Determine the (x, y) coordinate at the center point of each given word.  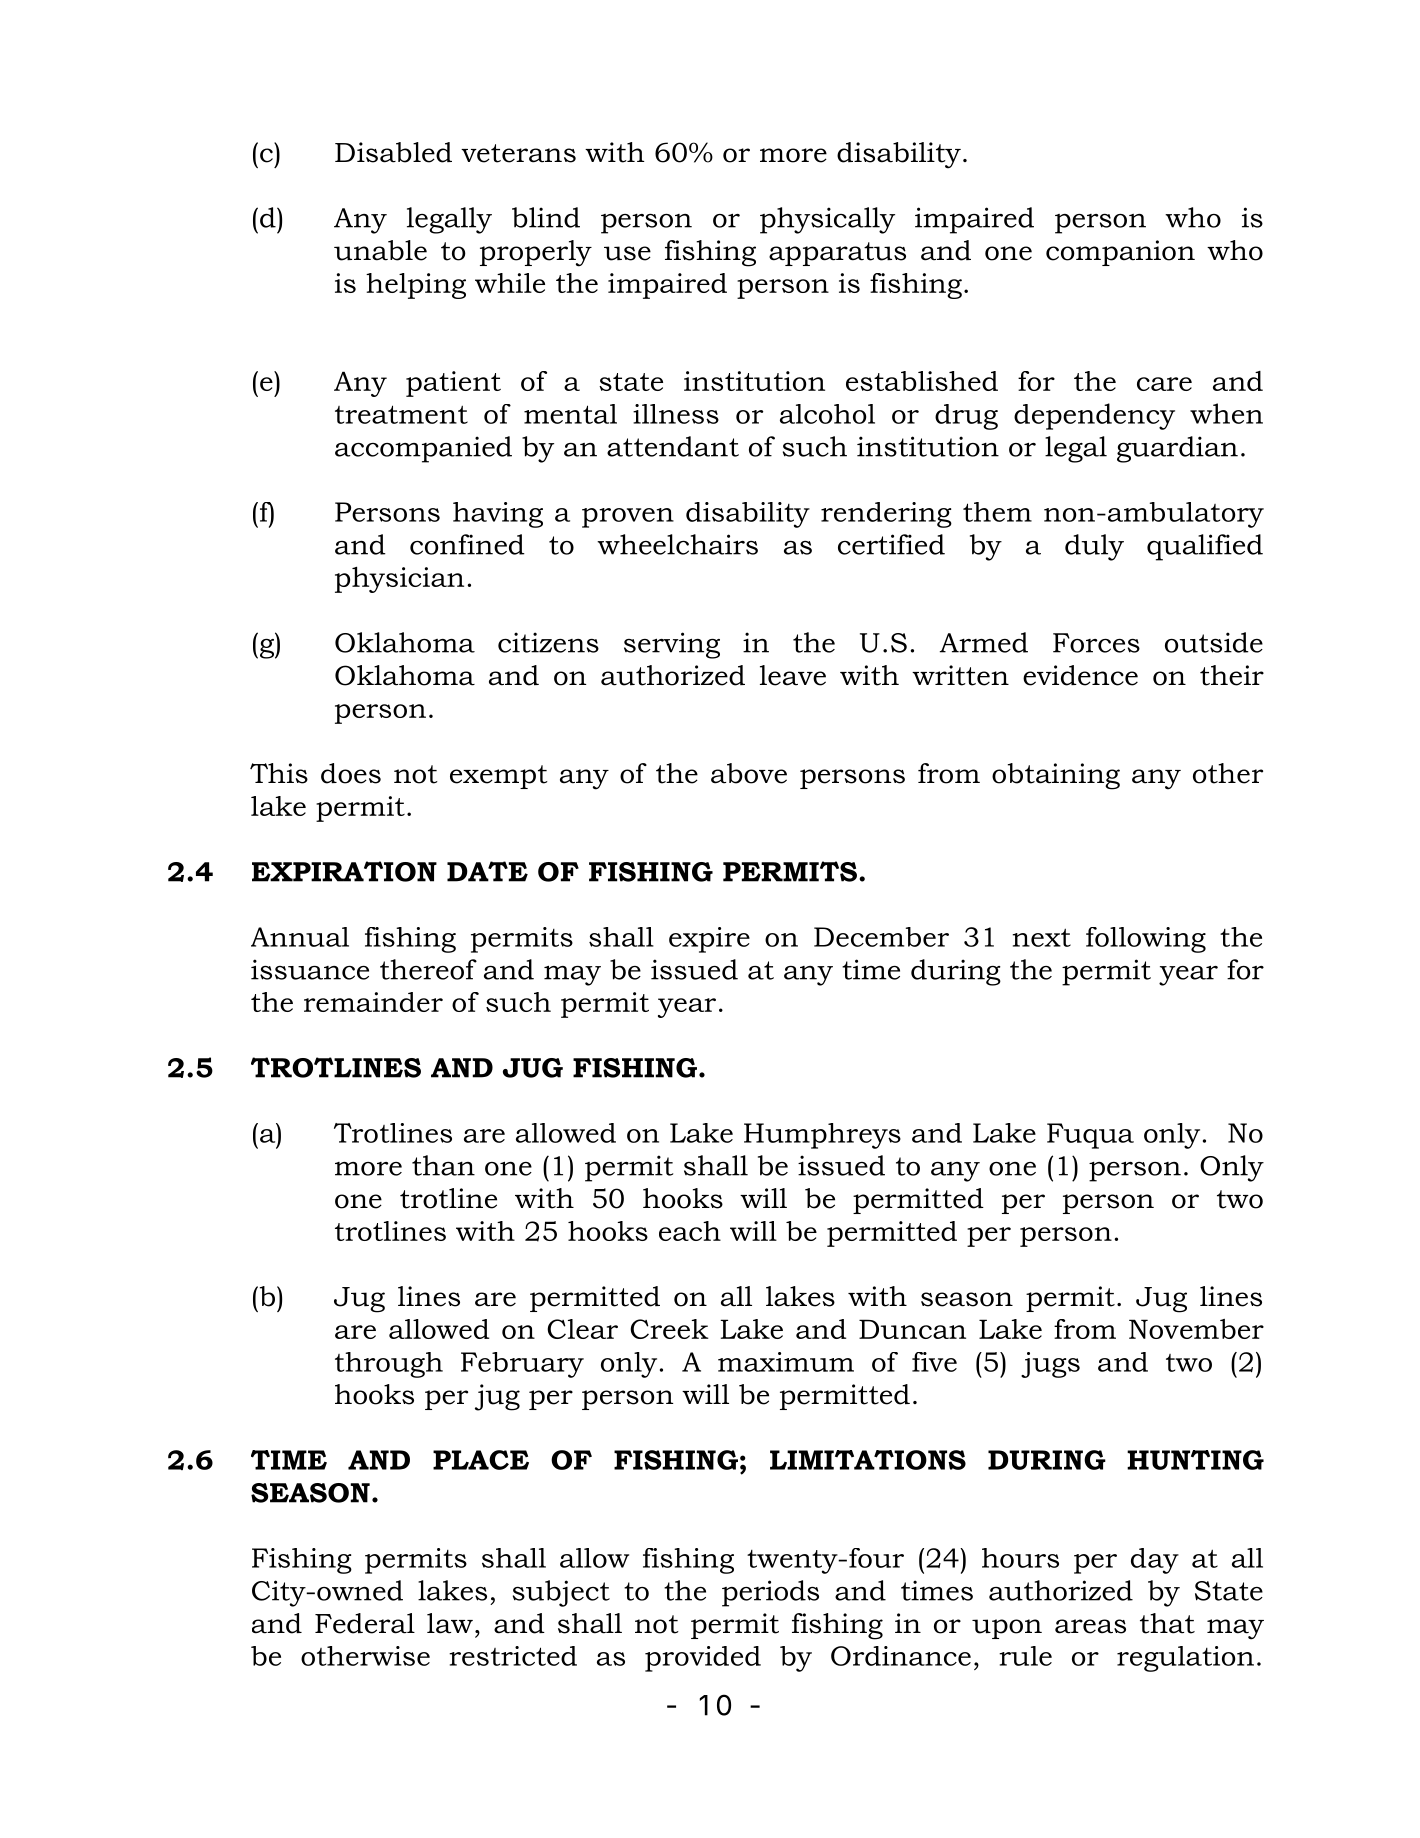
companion (1120, 253)
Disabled (393, 152)
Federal (365, 1623)
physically (827, 220)
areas (1090, 1626)
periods (770, 1593)
